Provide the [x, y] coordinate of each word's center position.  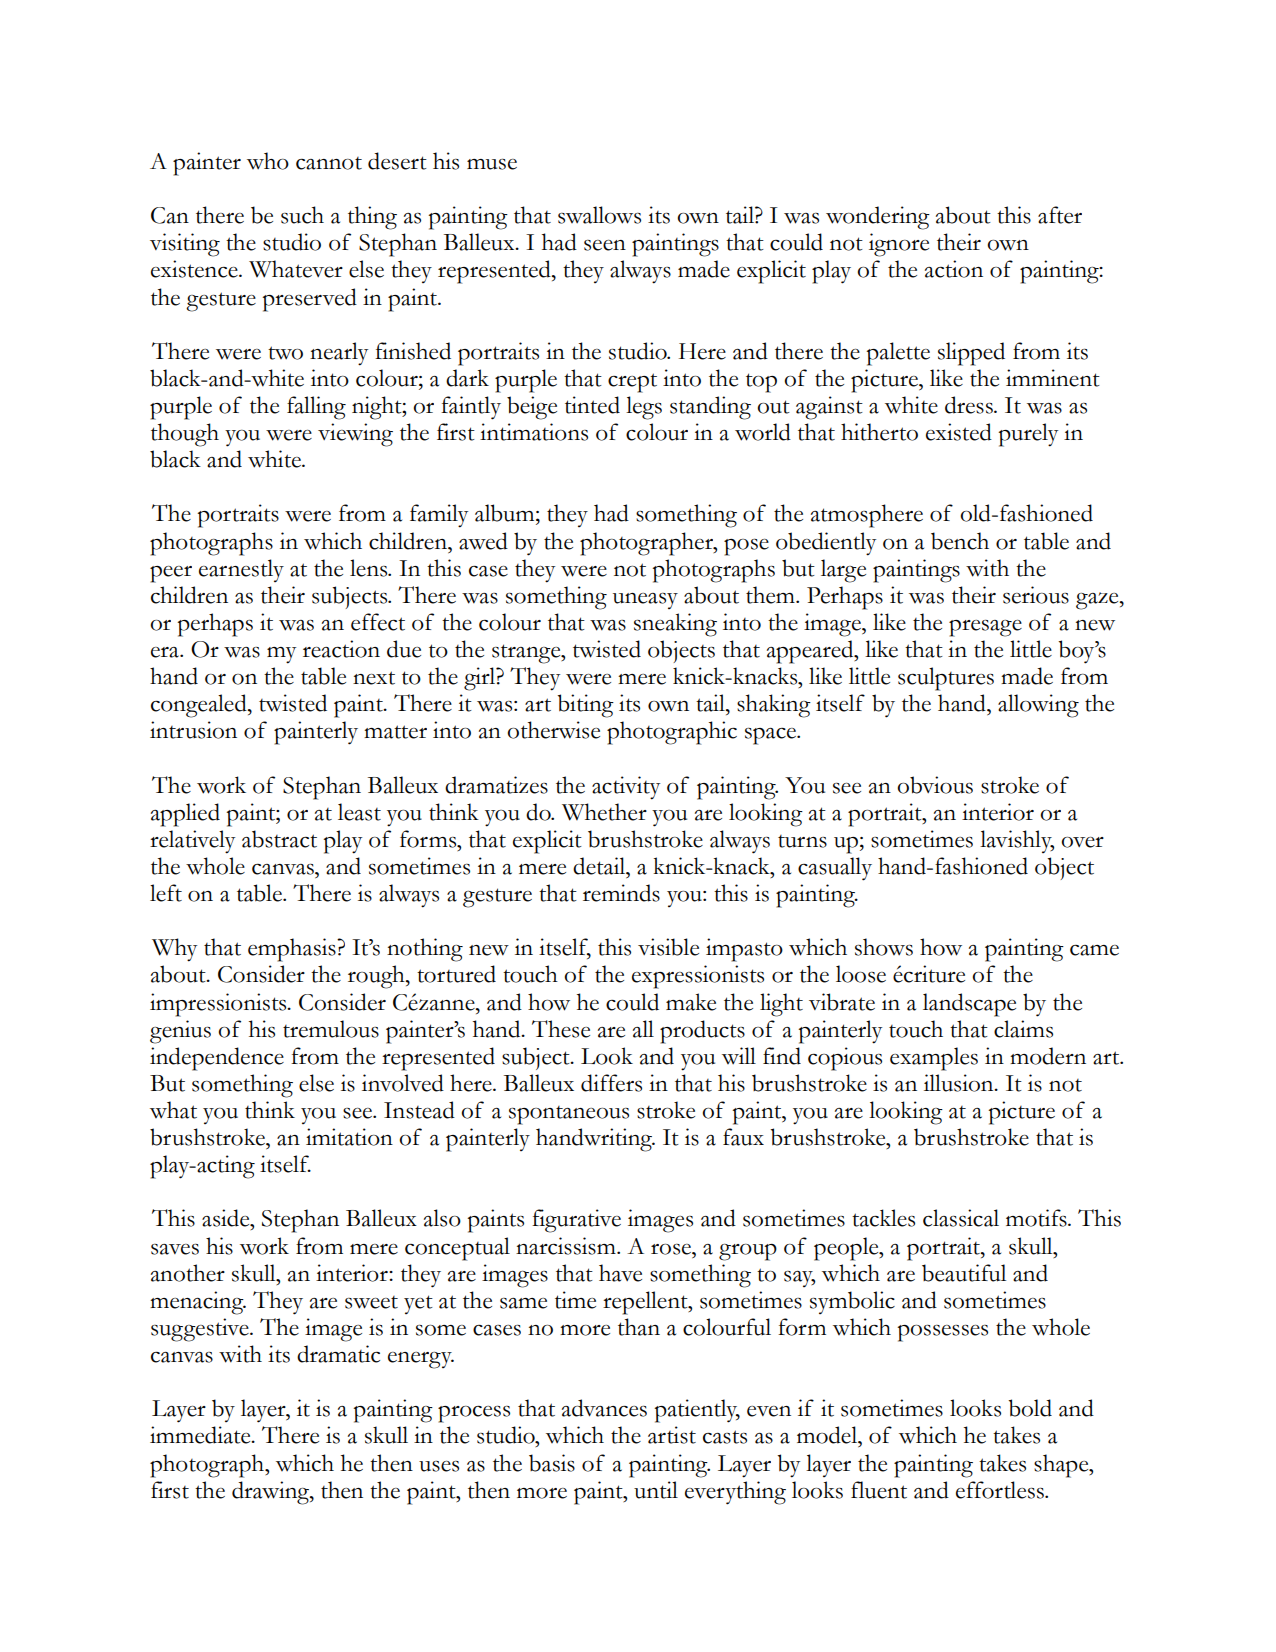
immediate [201, 1435]
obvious [935, 785]
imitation [349, 1137]
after [1060, 215]
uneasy [645, 601]
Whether [604, 812]
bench [960, 541]
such [302, 215]
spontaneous [569, 1115]
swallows [599, 215]
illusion [960, 1083]
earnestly [241, 570]
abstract [279, 839]
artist [672, 1435]
